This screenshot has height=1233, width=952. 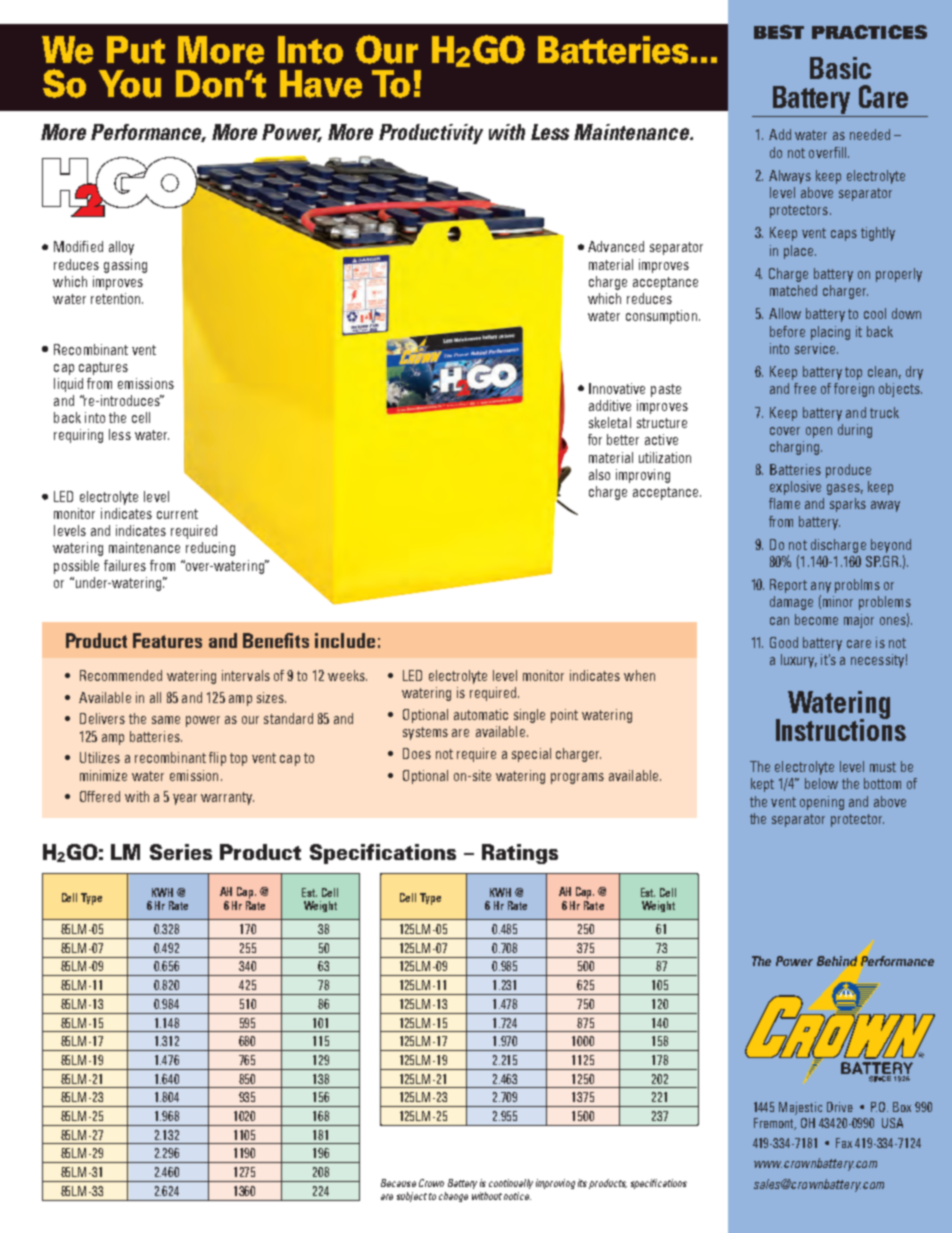 What do you see at coordinates (103, 368) in the screenshot?
I see `captures` at bounding box center [103, 368].
